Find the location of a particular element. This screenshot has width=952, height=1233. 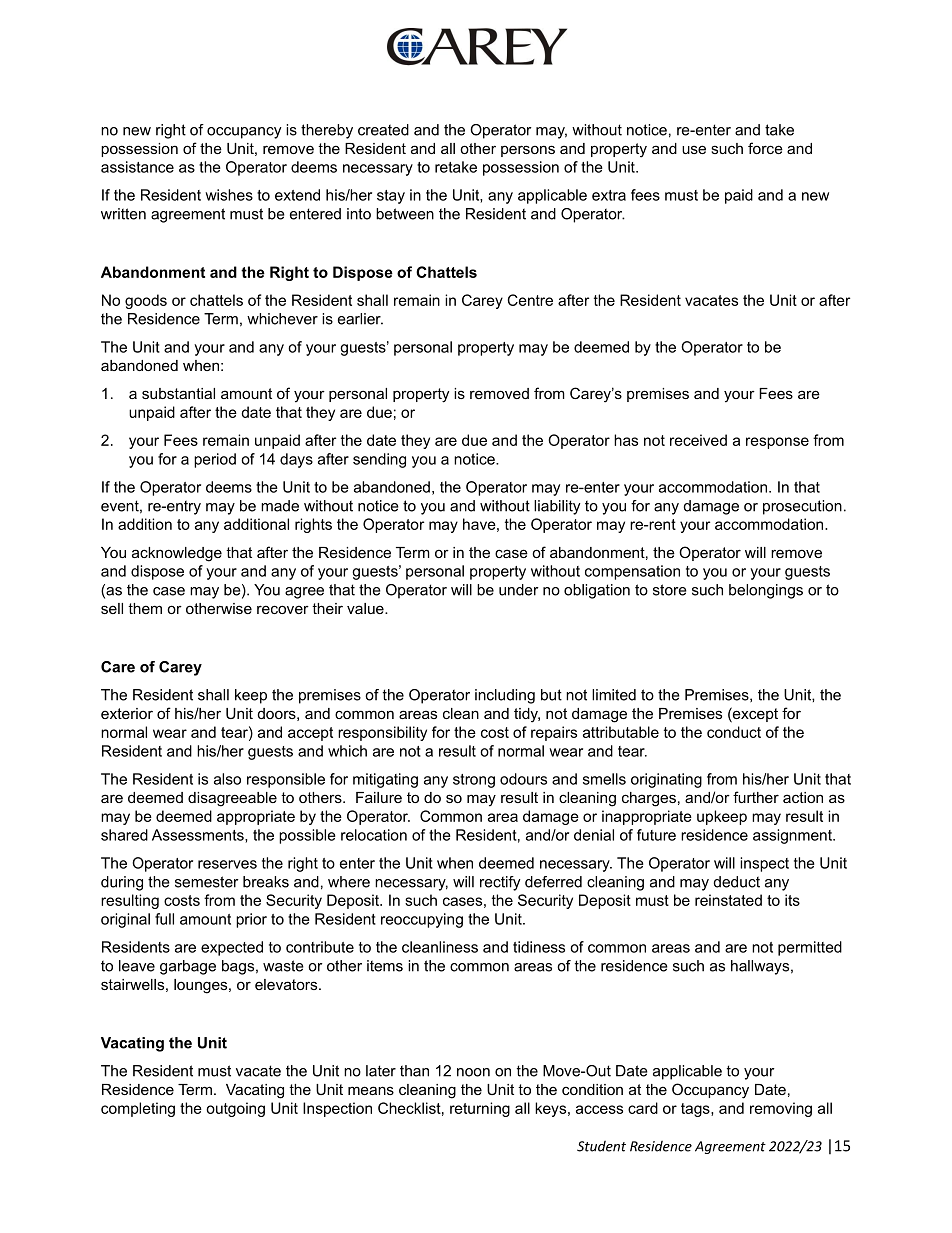

also is located at coordinates (227, 779).
